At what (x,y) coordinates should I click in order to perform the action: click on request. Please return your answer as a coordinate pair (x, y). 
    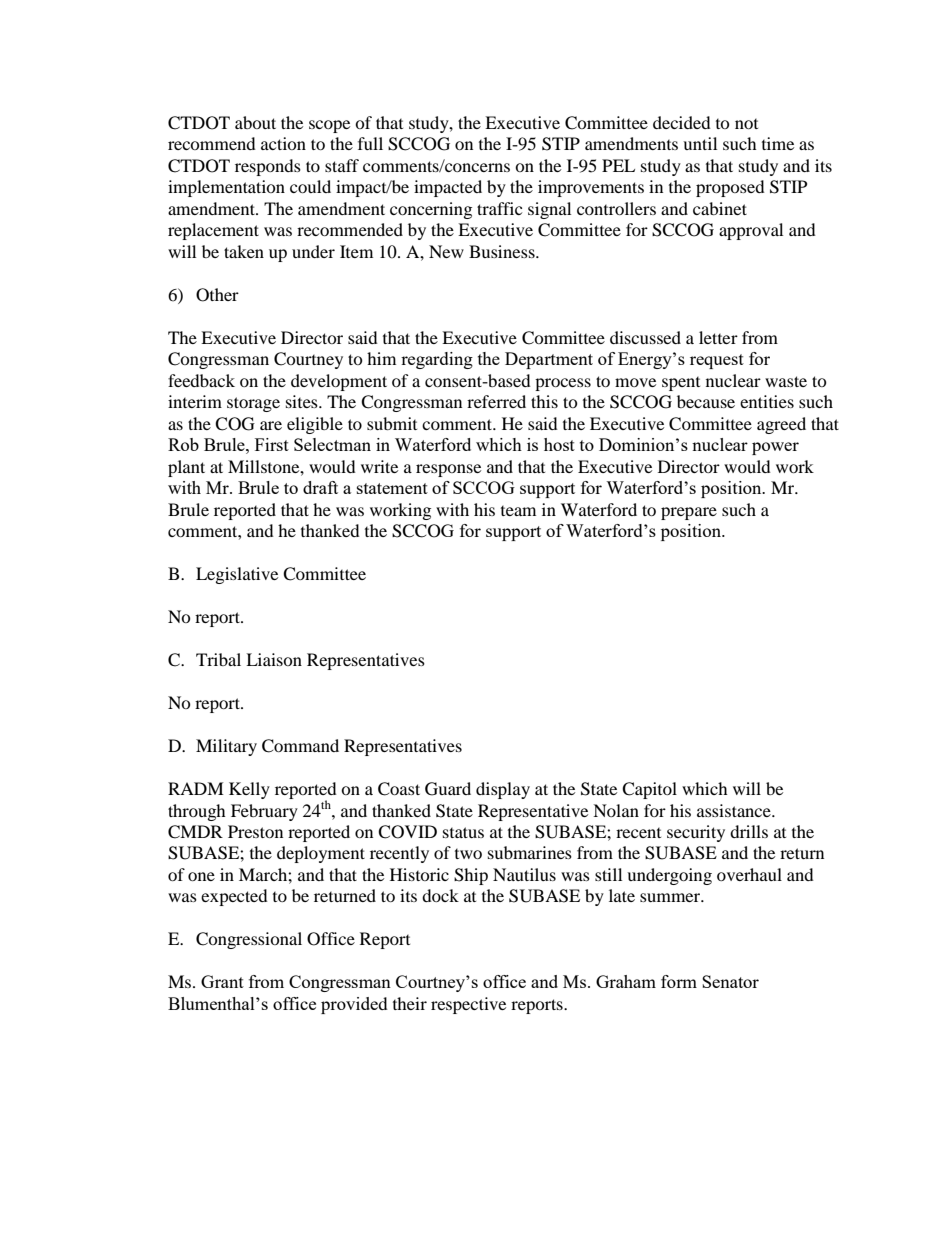
    Looking at the image, I should click on (717, 361).
